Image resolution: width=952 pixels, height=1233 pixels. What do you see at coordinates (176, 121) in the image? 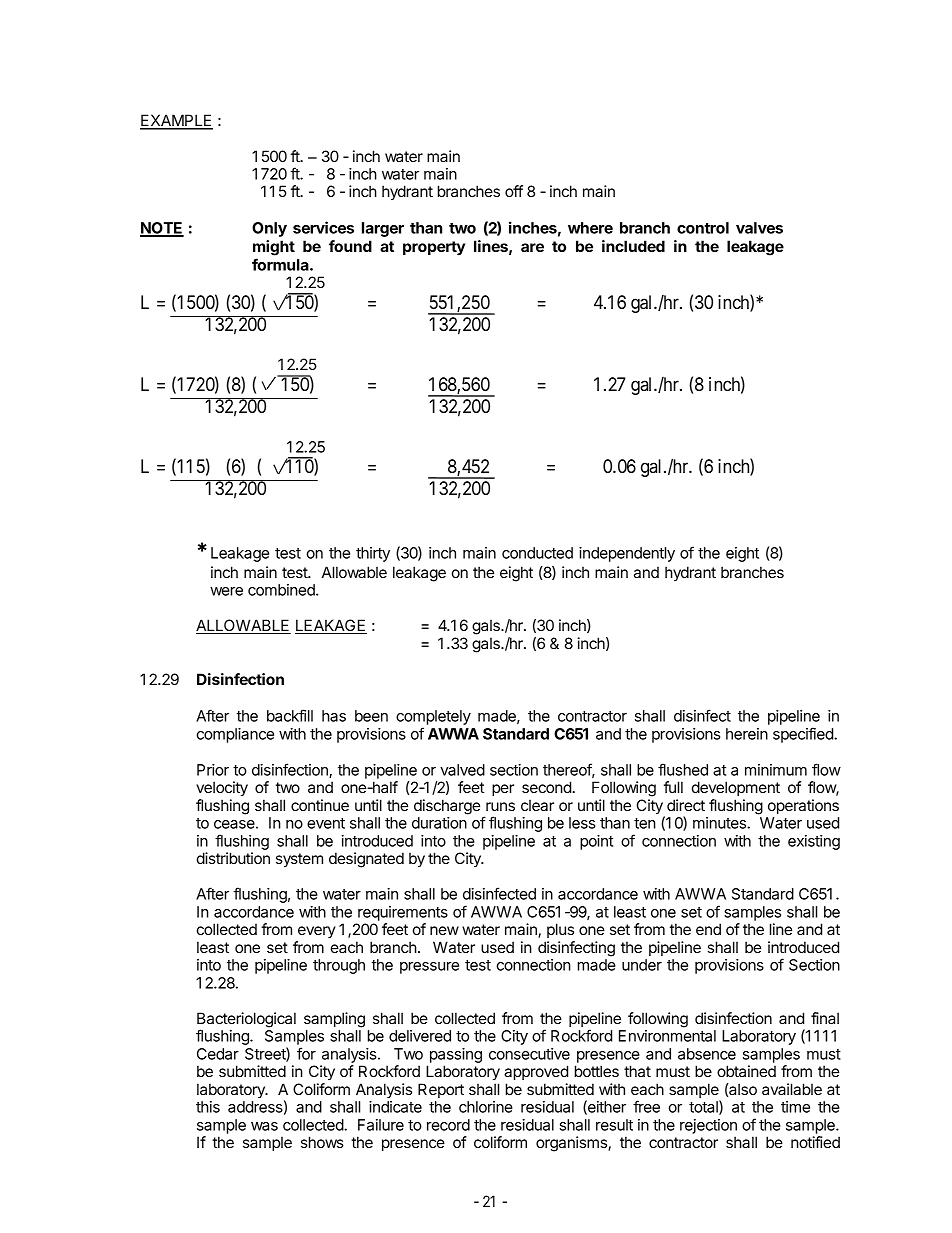
I see `EXAMPLE` at bounding box center [176, 121].
